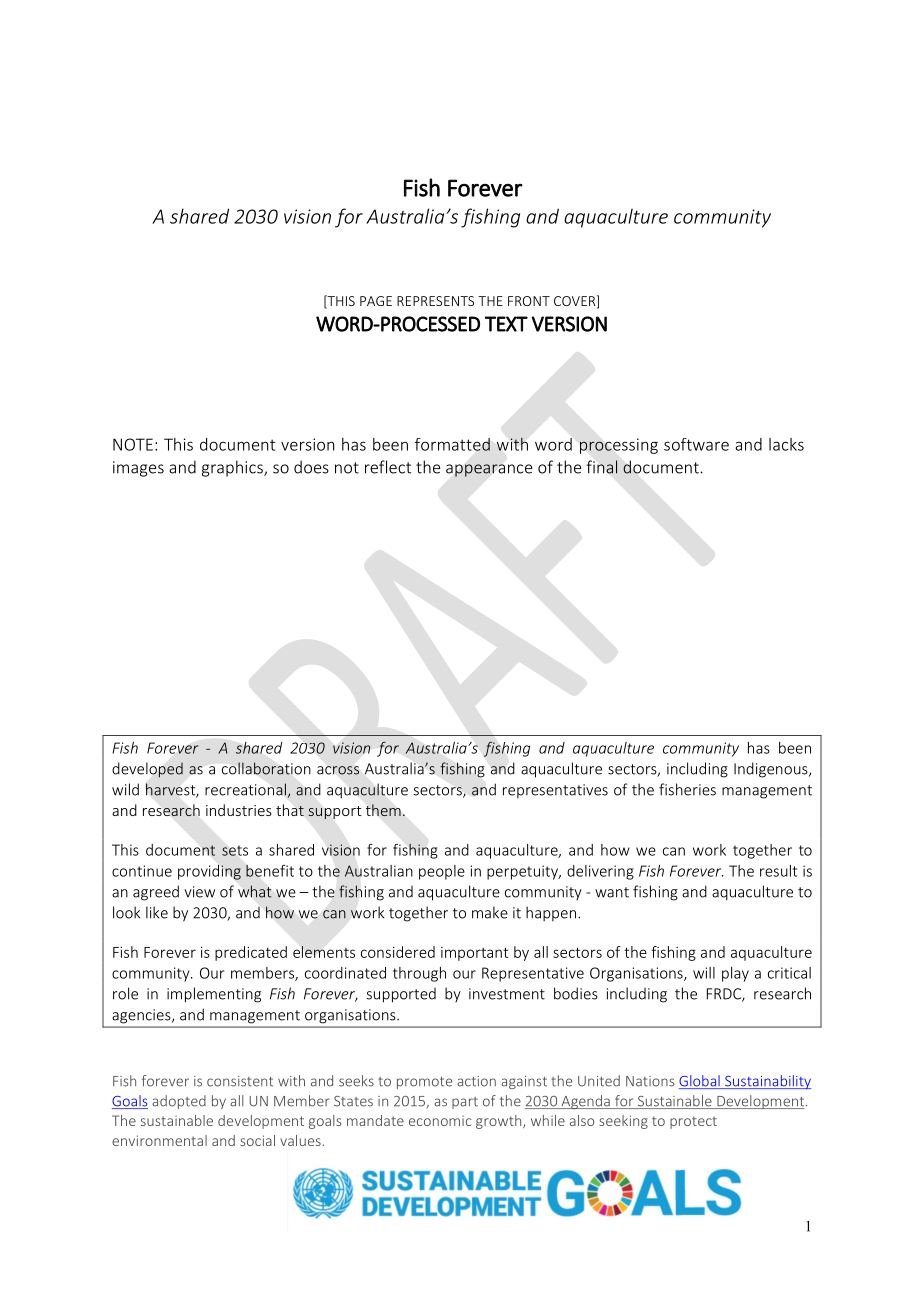 This document has width=924, height=1308. What do you see at coordinates (376, 301) in the document?
I see `PAGE` at bounding box center [376, 301].
